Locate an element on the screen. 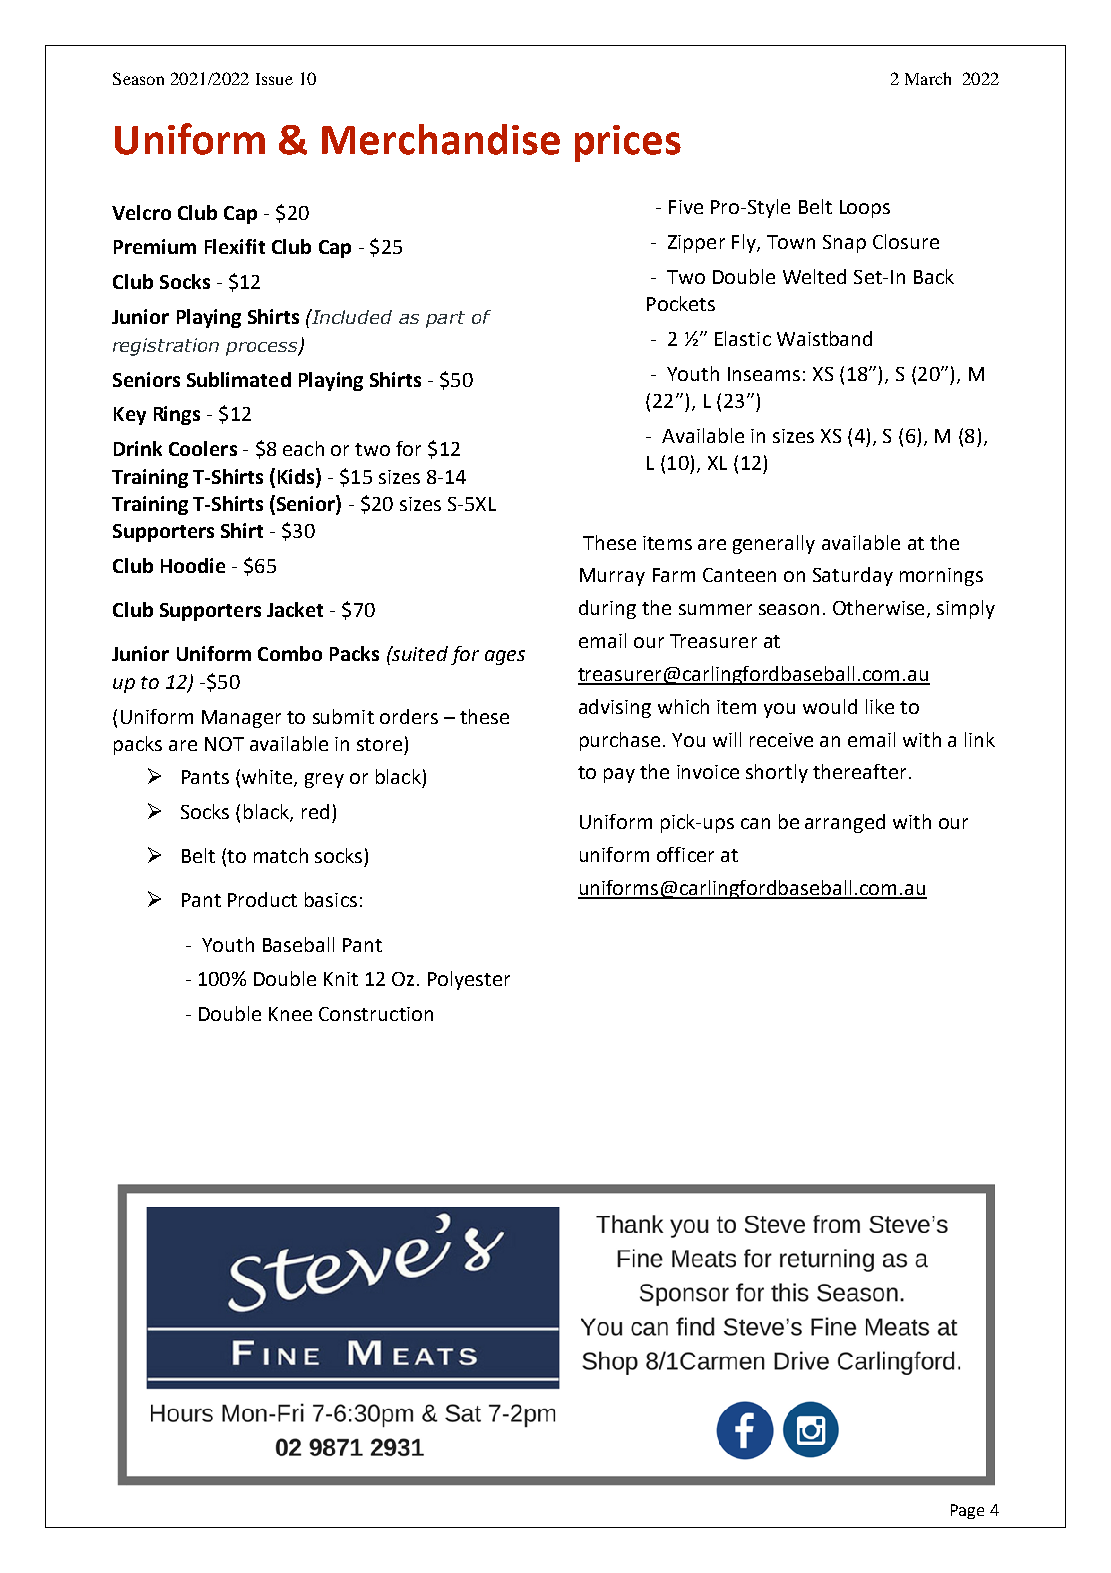  prices is located at coordinates (628, 143).
